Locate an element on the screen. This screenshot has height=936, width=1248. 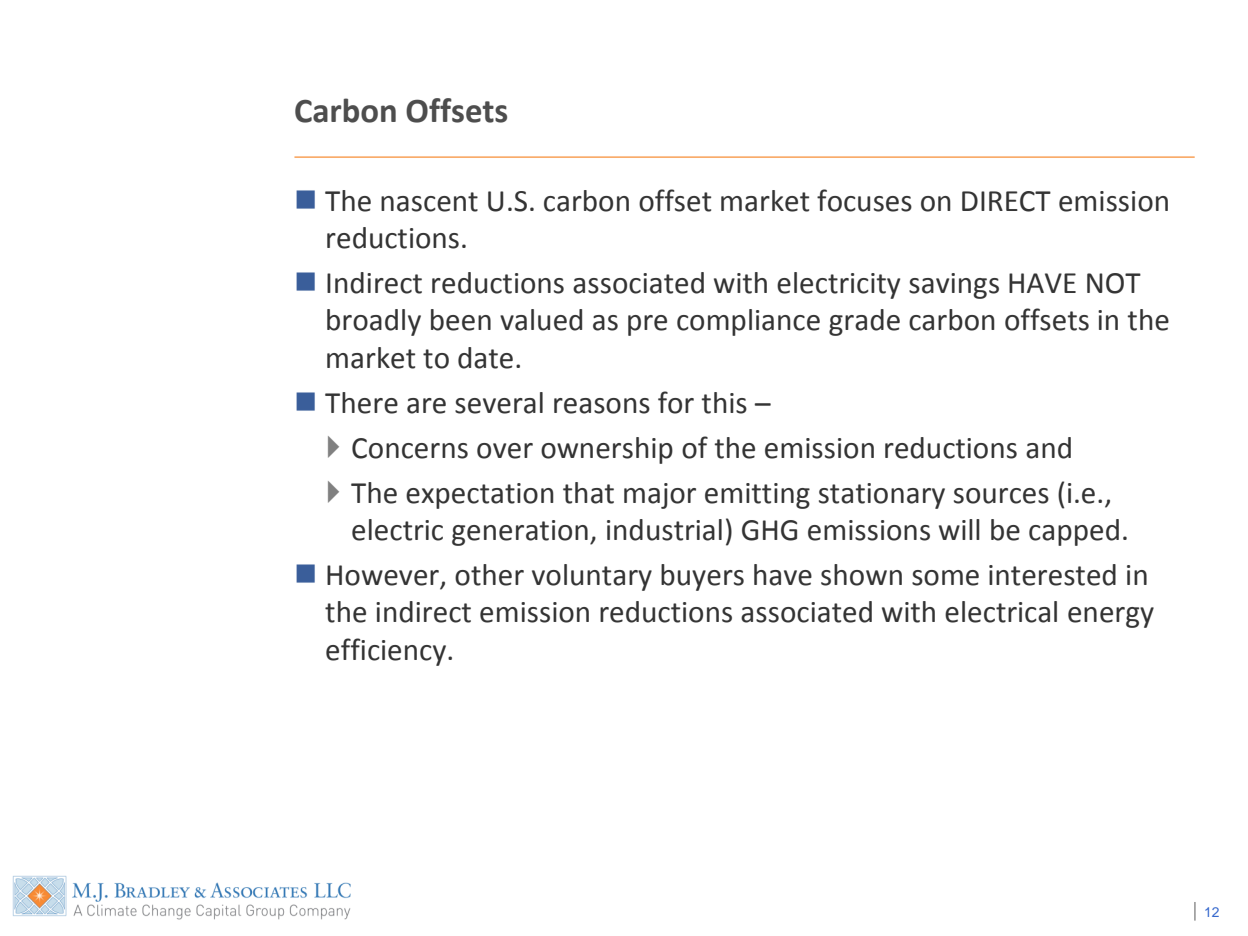
buyers is located at coordinates (702, 577).
